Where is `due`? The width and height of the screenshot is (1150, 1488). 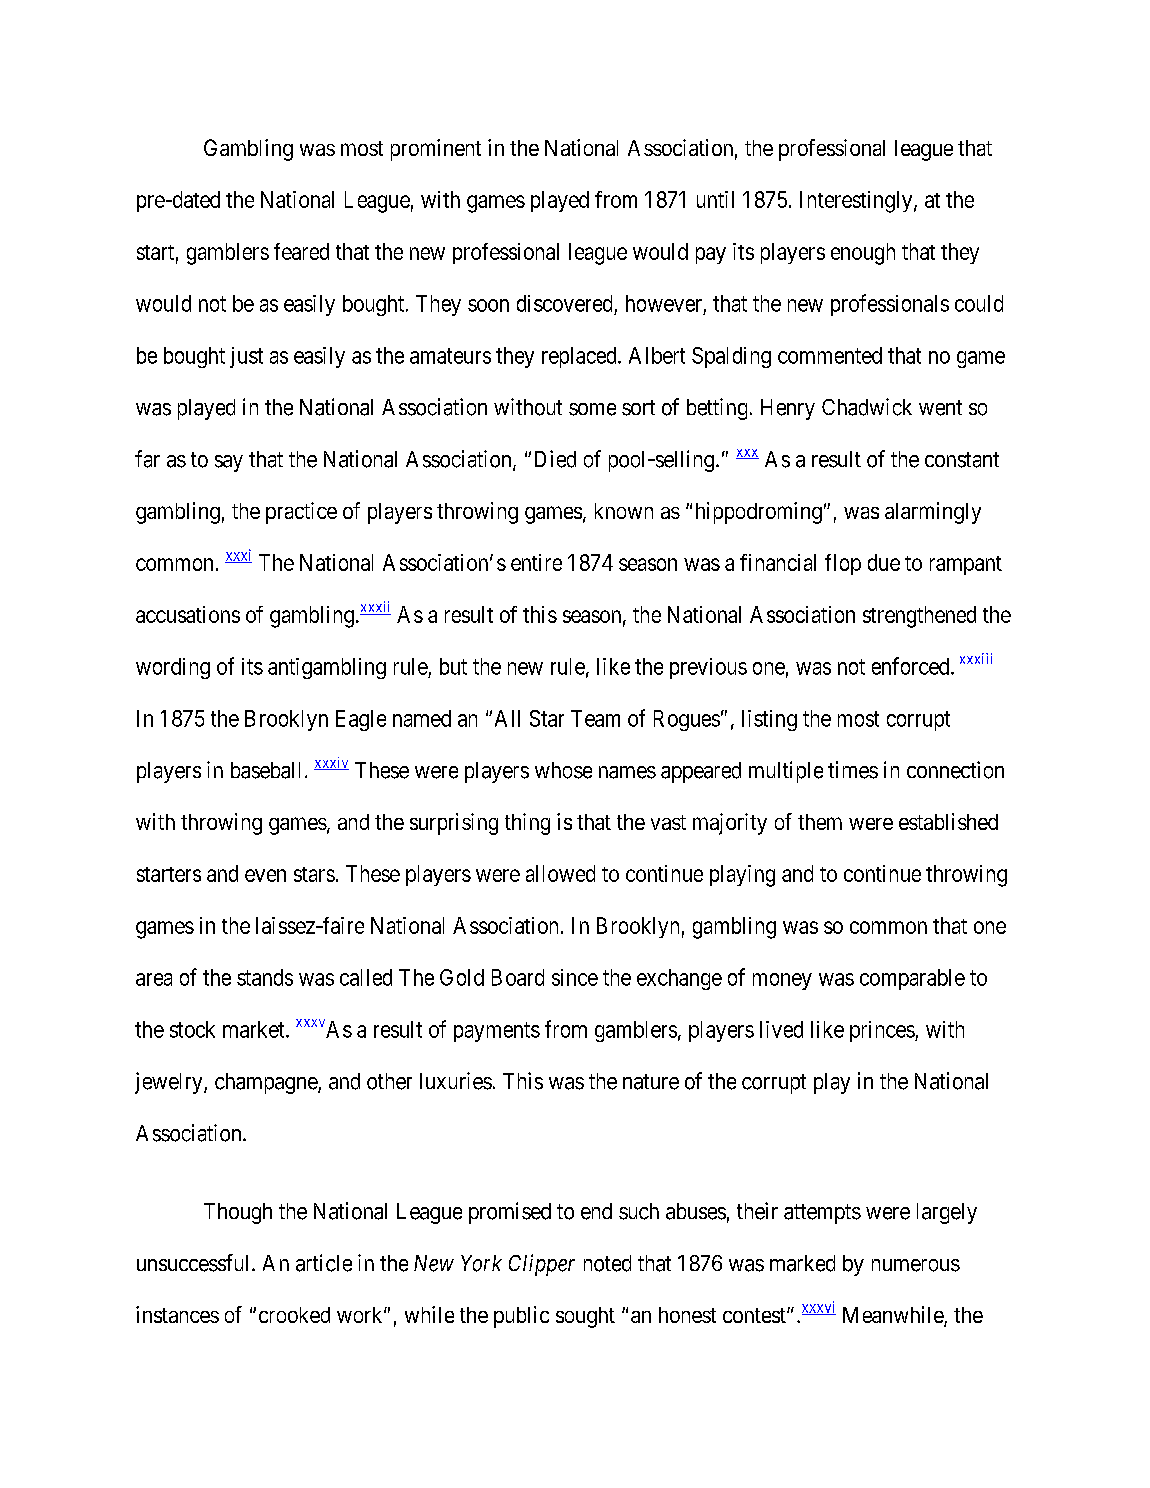
due is located at coordinates (884, 562).
